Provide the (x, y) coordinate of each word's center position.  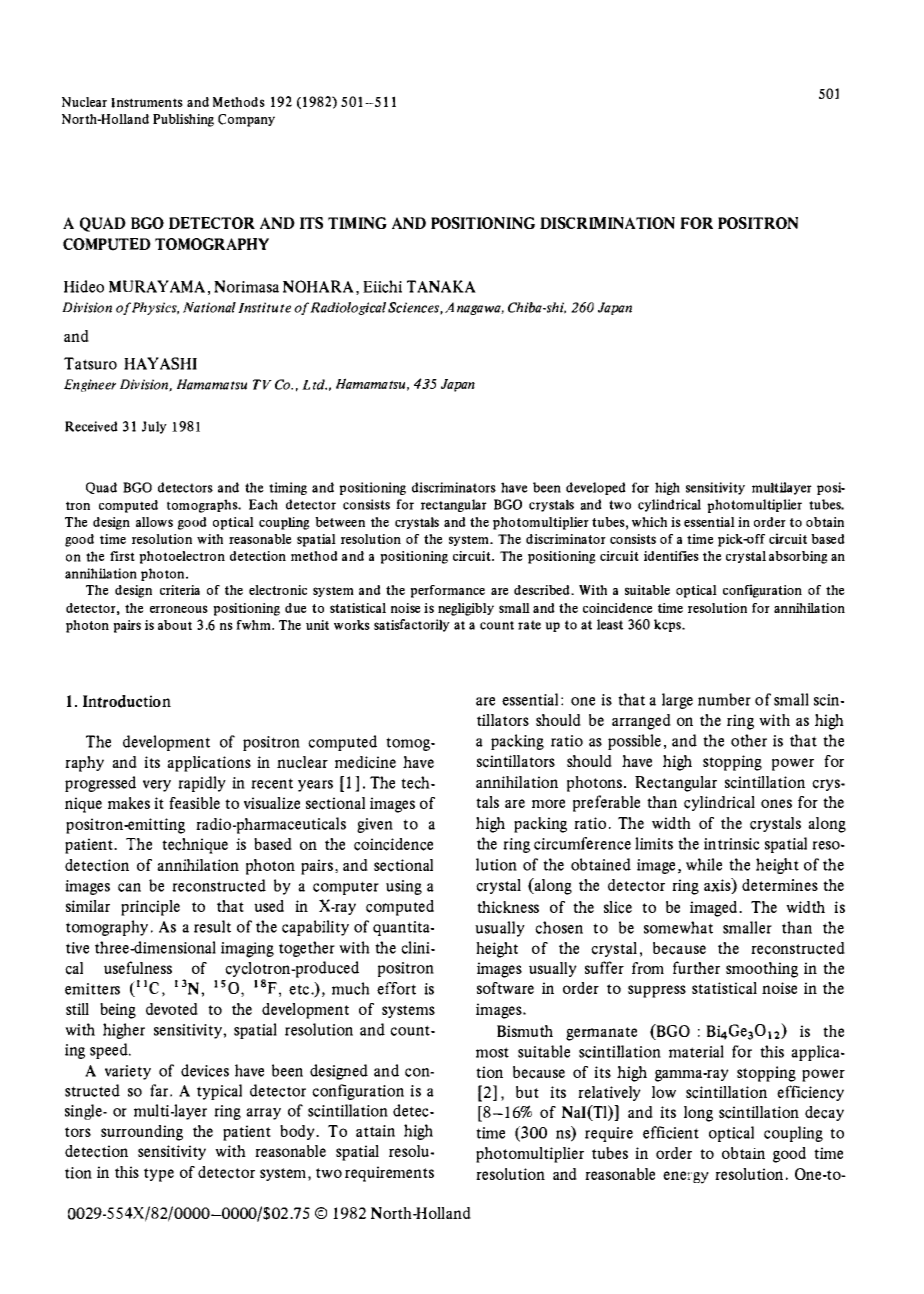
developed (596, 488)
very (157, 786)
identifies (671, 556)
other (749, 740)
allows (154, 522)
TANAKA (441, 286)
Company (246, 120)
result (212, 926)
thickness (508, 907)
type (159, 1175)
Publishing (183, 120)
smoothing (762, 970)
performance (447, 591)
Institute (264, 307)
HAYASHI (160, 363)
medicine (365, 762)
